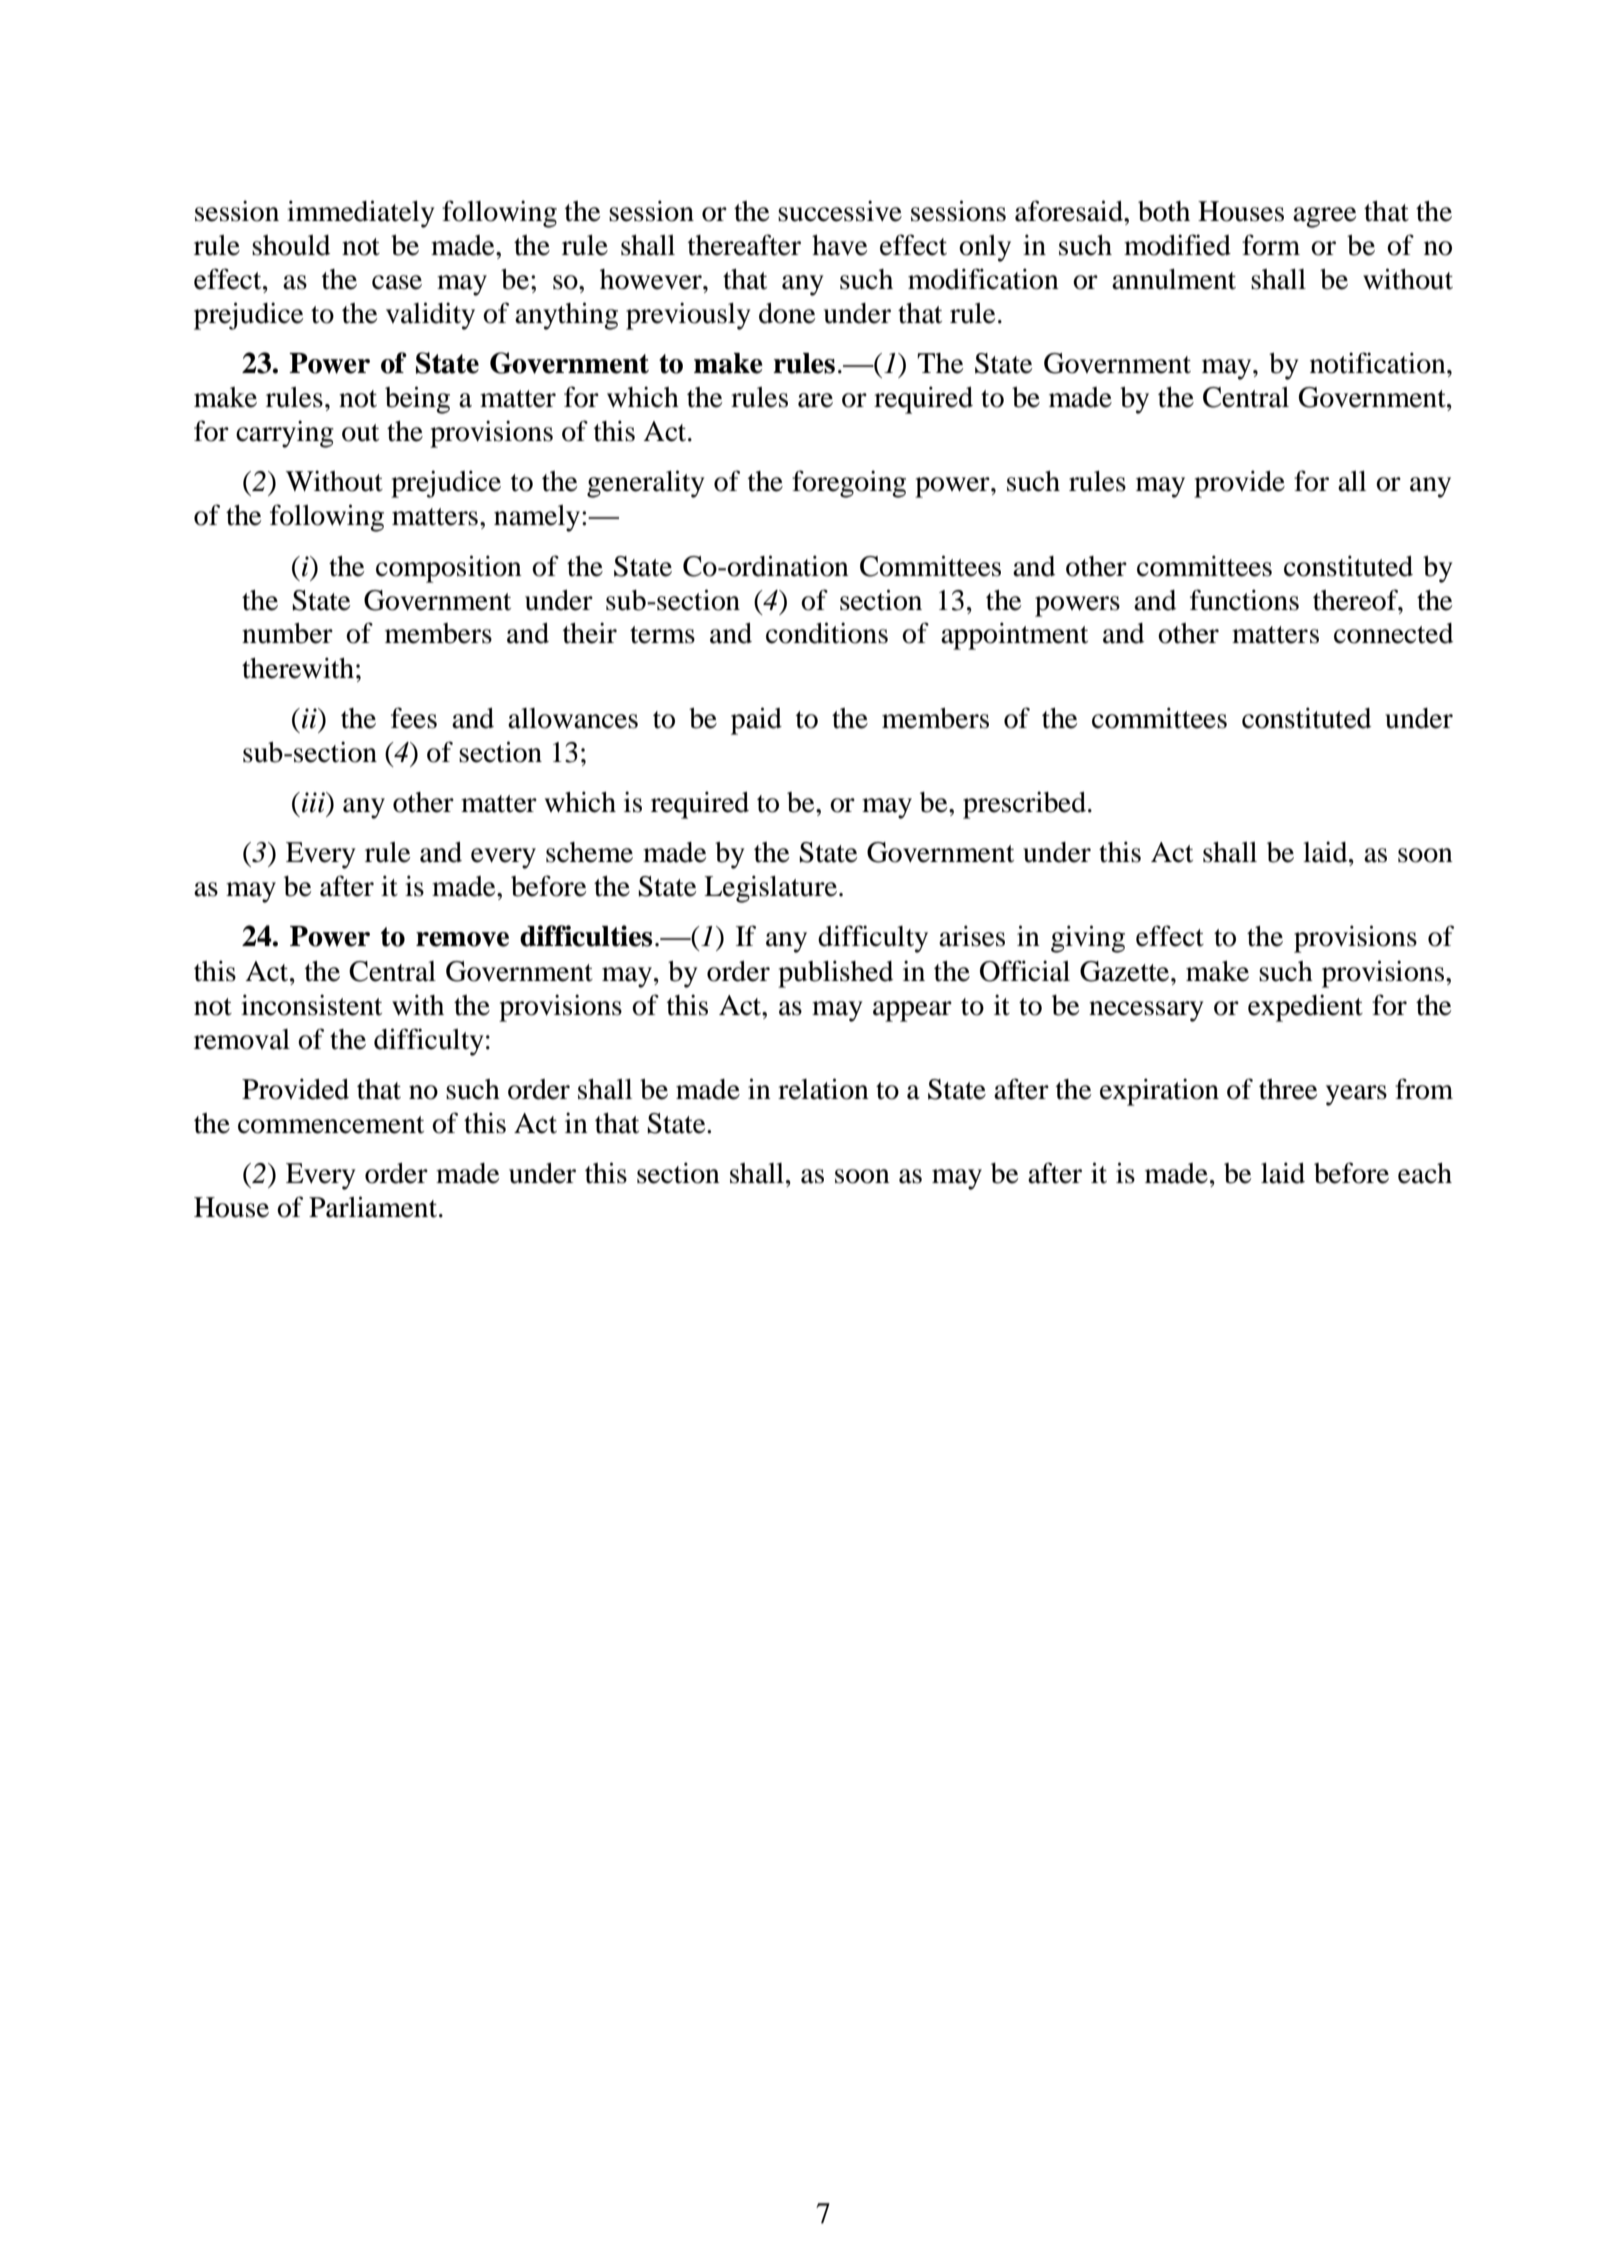  I want to click on fees, so click(414, 718).
